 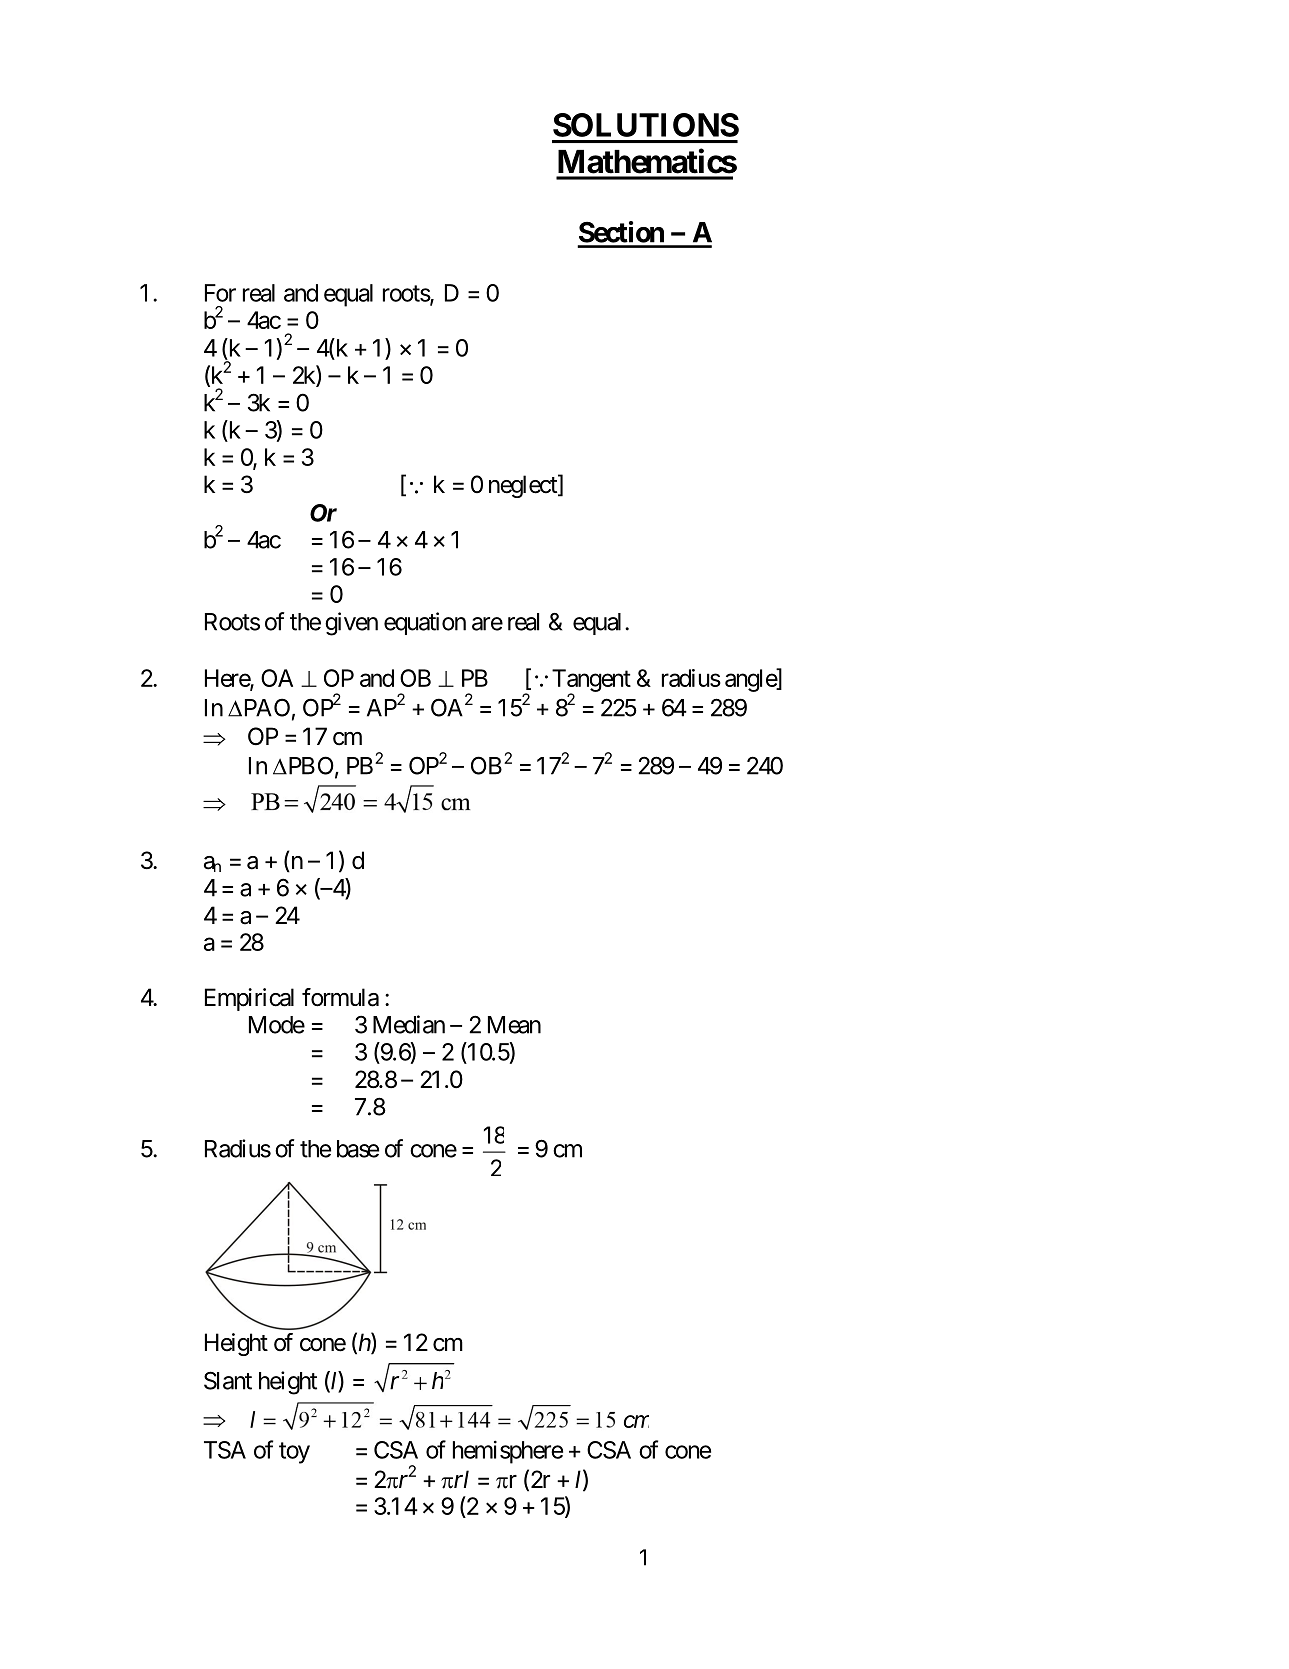 What do you see at coordinates (591, 681) in the screenshot?
I see `Tangent` at bounding box center [591, 681].
